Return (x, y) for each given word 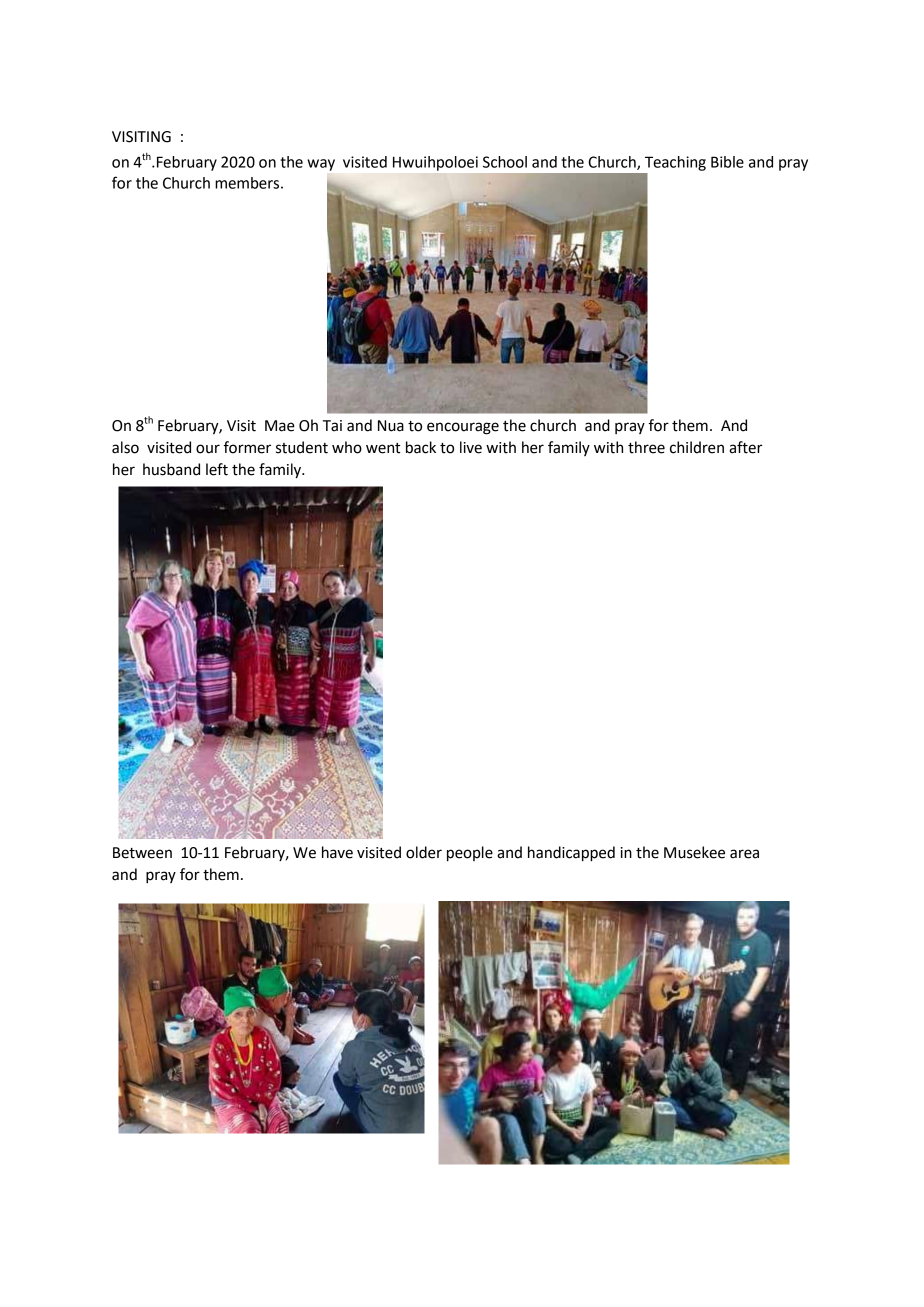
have (337, 852)
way (321, 165)
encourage (463, 428)
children (697, 447)
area (744, 854)
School (505, 162)
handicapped (571, 854)
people (470, 854)
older (424, 852)
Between (142, 853)
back (421, 447)
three (646, 447)
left (217, 469)
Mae (280, 426)
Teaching (675, 163)
